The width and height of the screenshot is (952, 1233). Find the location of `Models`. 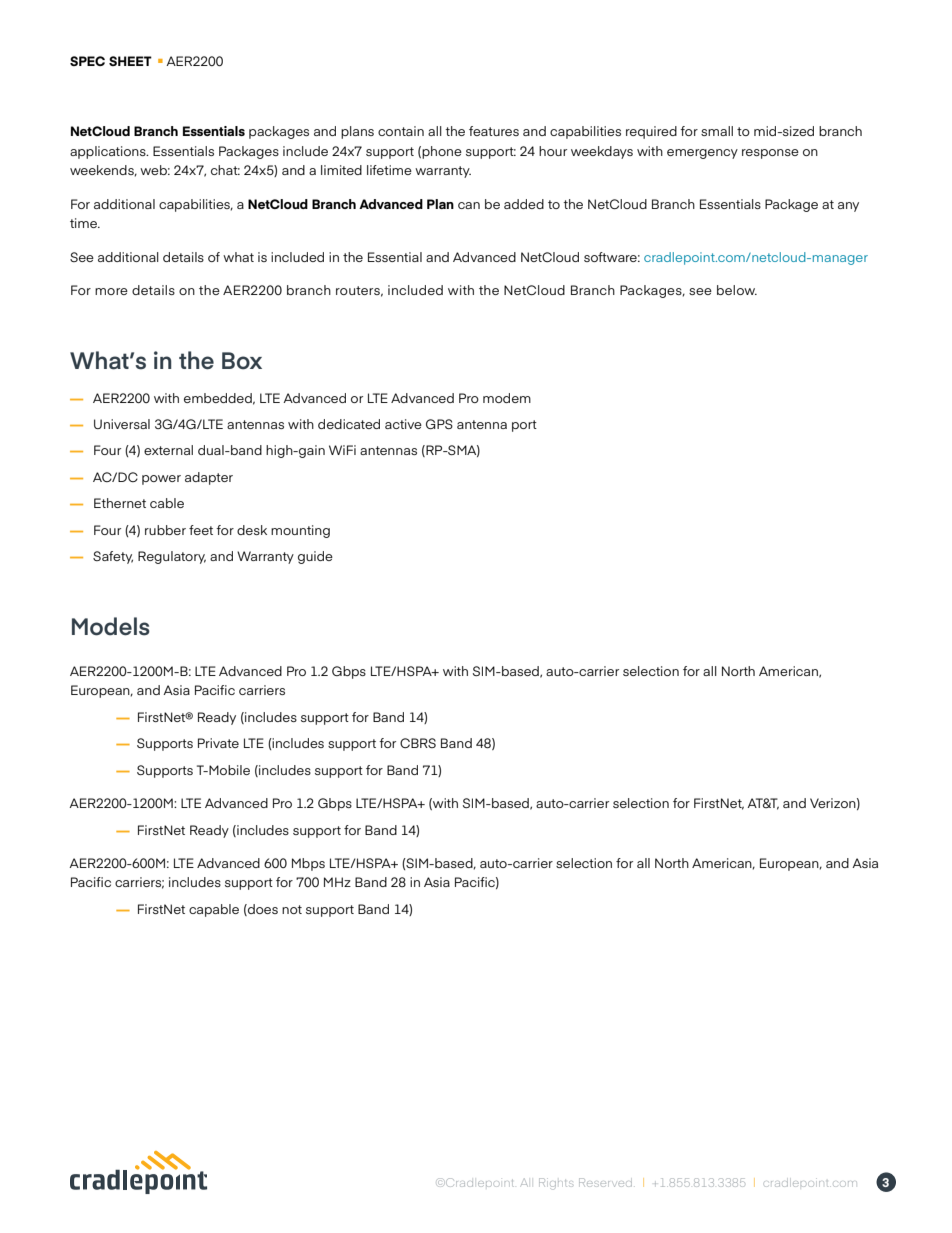

Models is located at coordinates (111, 626).
